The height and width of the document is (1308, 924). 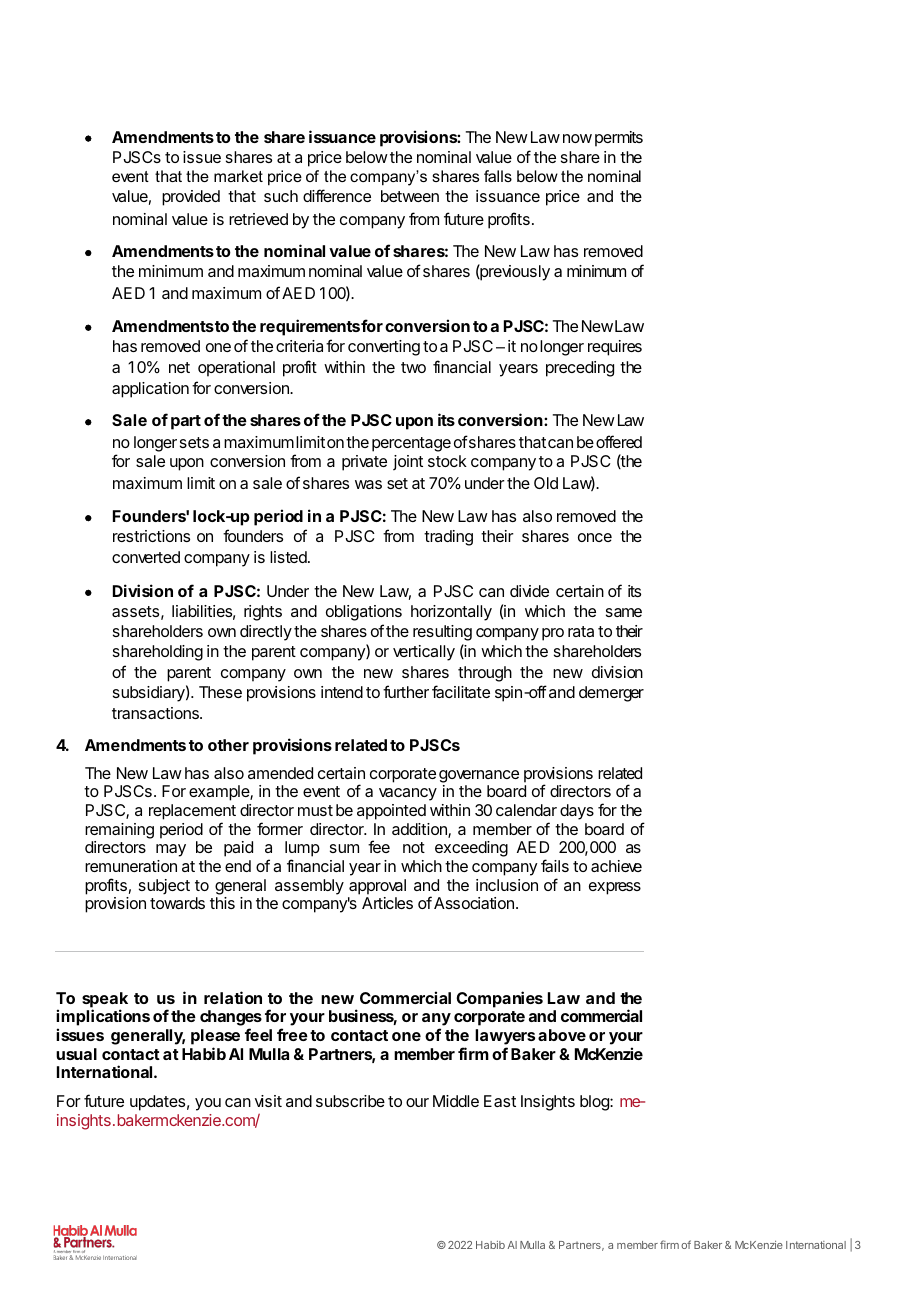 What do you see at coordinates (364, 613) in the document?
I see `obligations` at bounding box center [364, 613].
